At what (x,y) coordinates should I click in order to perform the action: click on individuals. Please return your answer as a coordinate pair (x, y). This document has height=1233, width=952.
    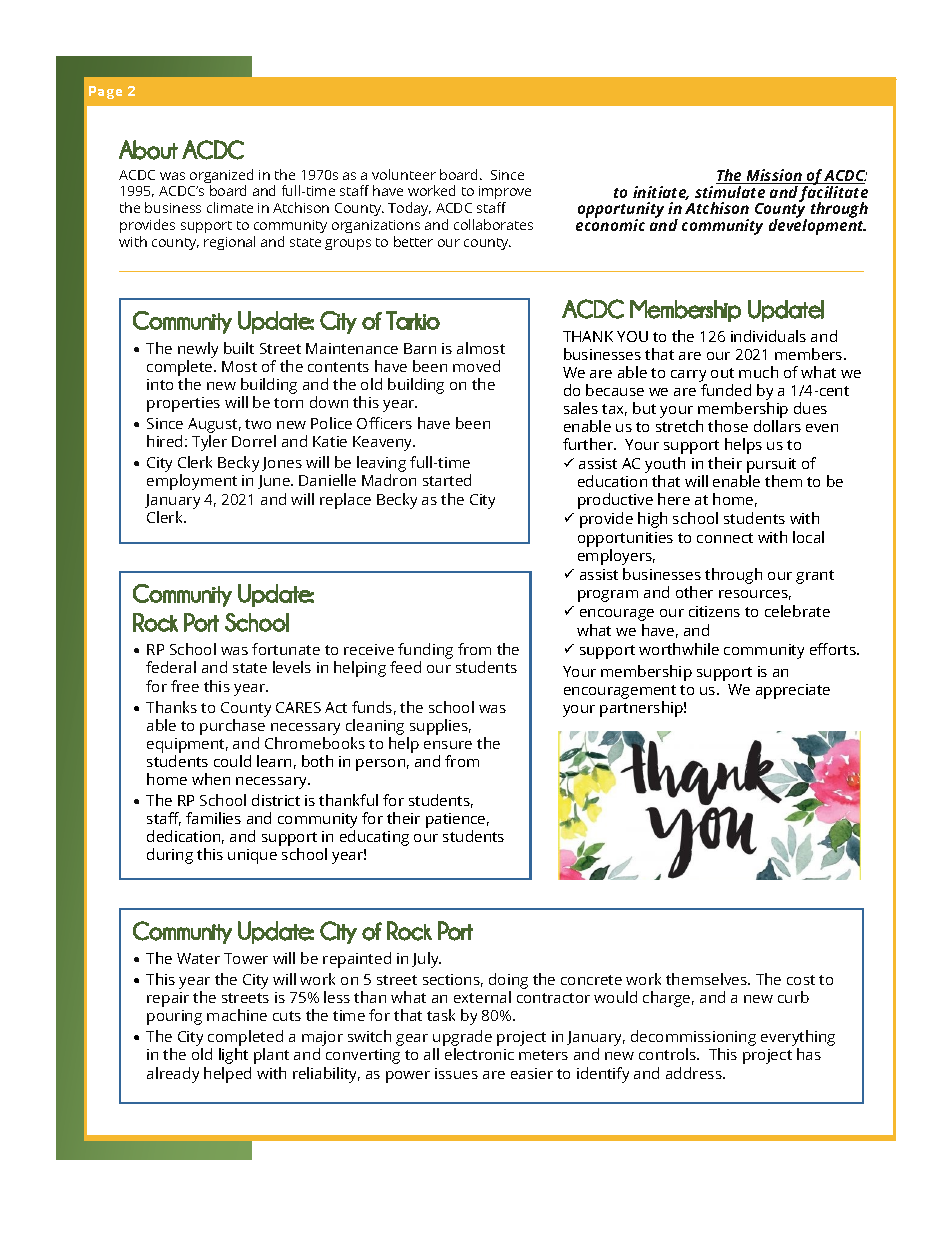
    Looking at the image, I should click on (768, 336).
